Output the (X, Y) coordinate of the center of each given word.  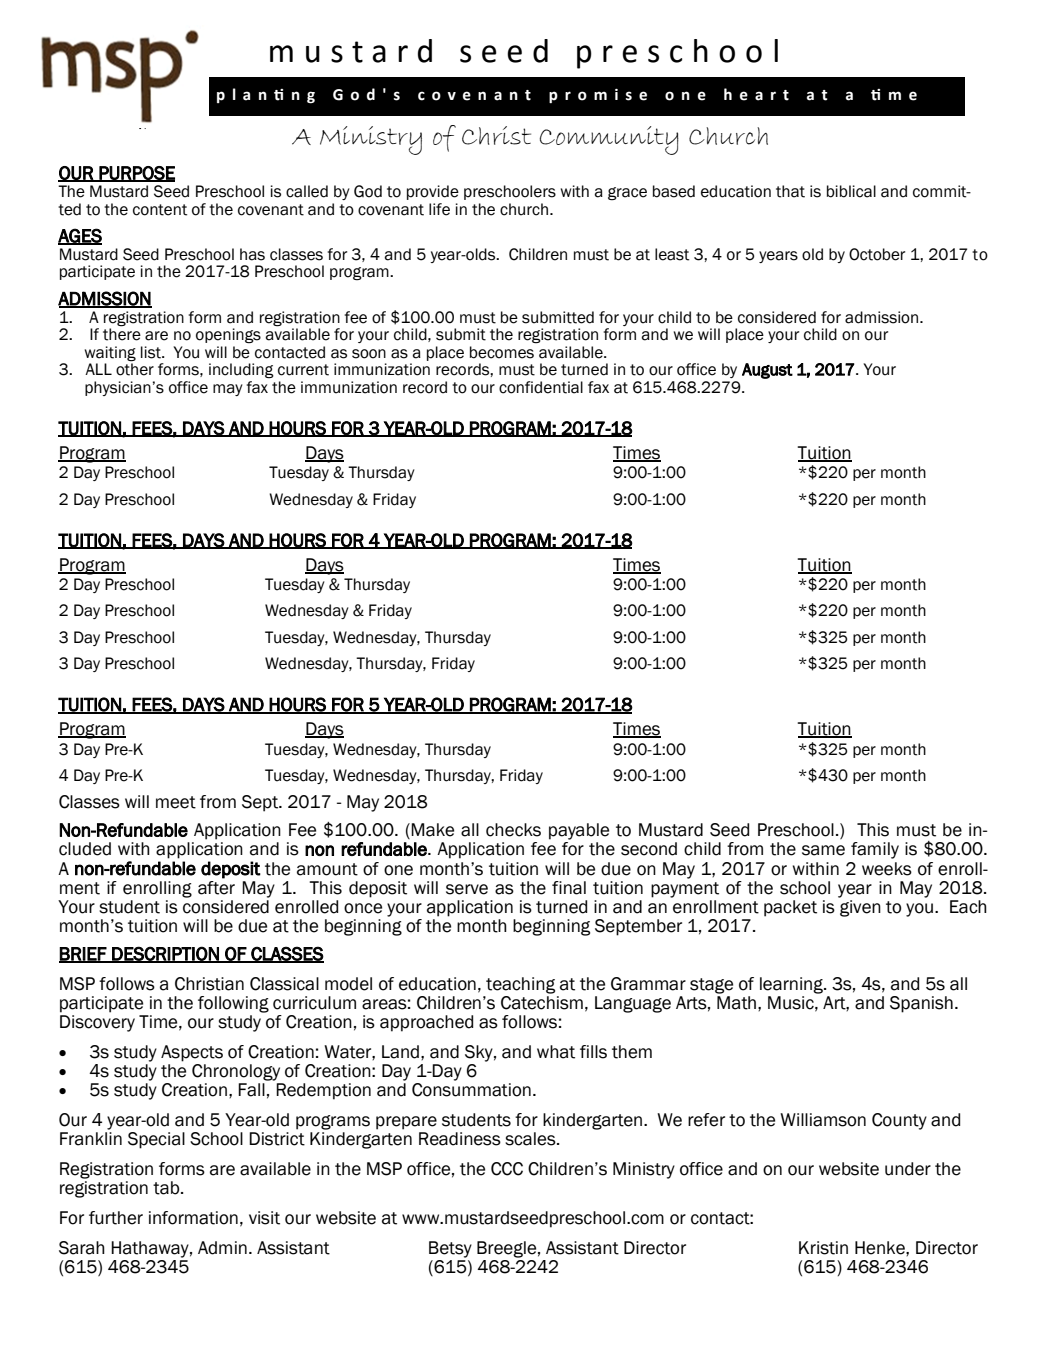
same (823, 850)
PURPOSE (136, 174)
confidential (541, 387)
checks (513, 830)
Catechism (542, 1003)
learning (792, 985)
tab (167, 1188)
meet (176, 802)
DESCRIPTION (165, 954)
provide (433, 192)
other (135, 368)
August (767, 371)
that (790, 191)
